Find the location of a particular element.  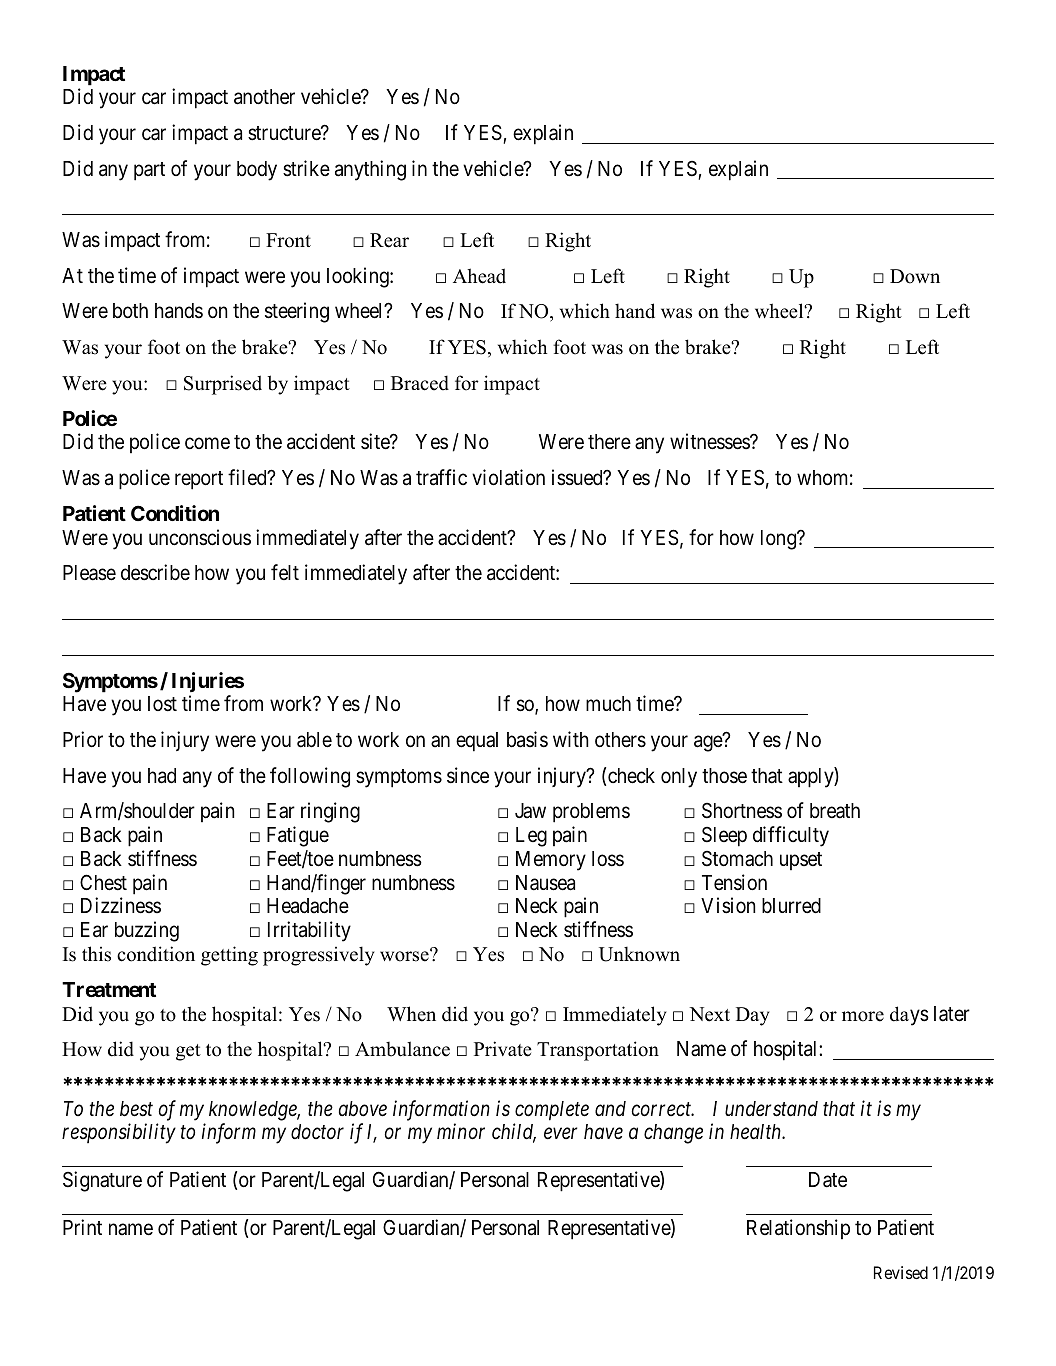

age is located at coordinates (709, 743).
